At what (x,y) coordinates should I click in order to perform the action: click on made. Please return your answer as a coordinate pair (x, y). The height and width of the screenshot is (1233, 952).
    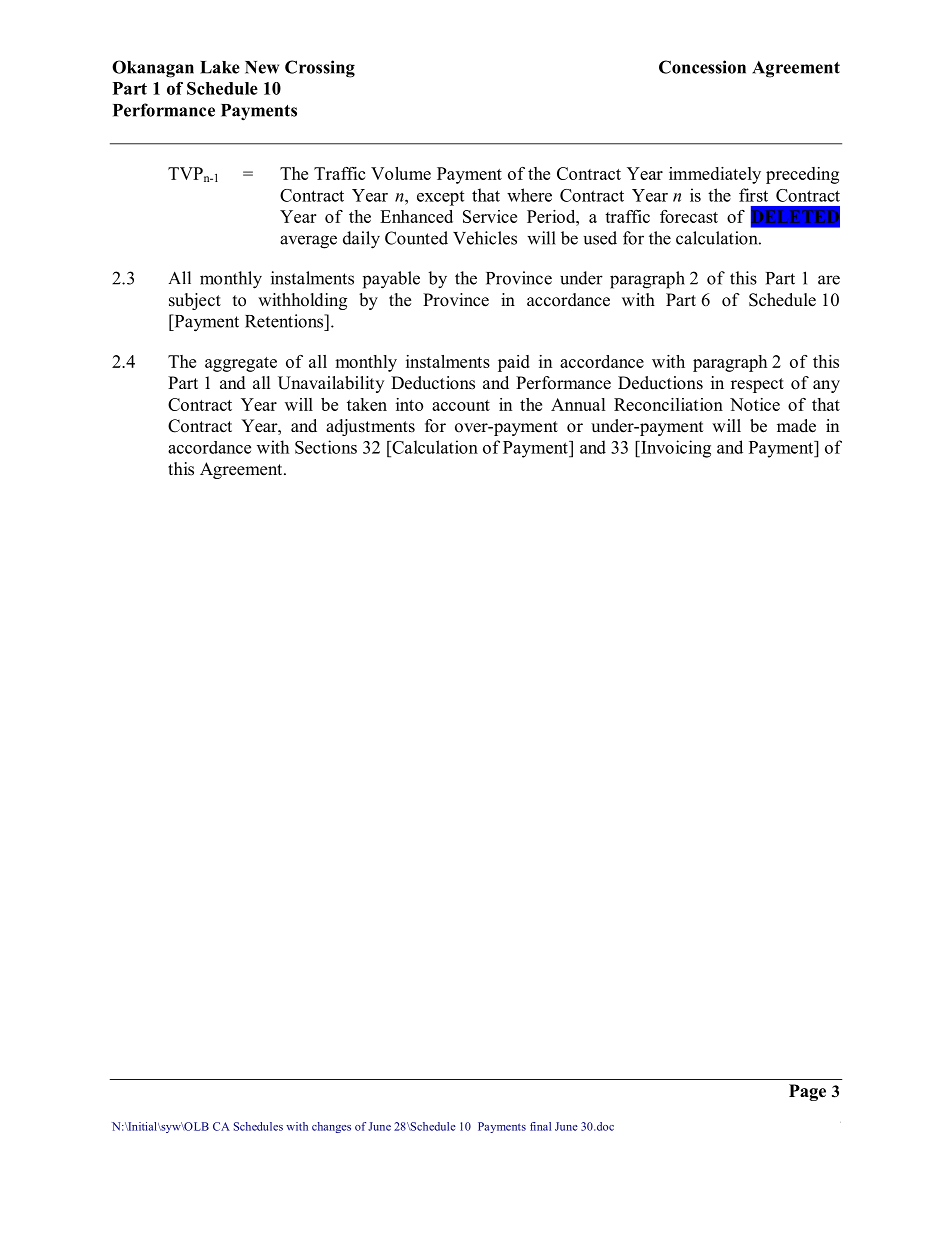
    Looking at the image, I should click on (796, 426).
